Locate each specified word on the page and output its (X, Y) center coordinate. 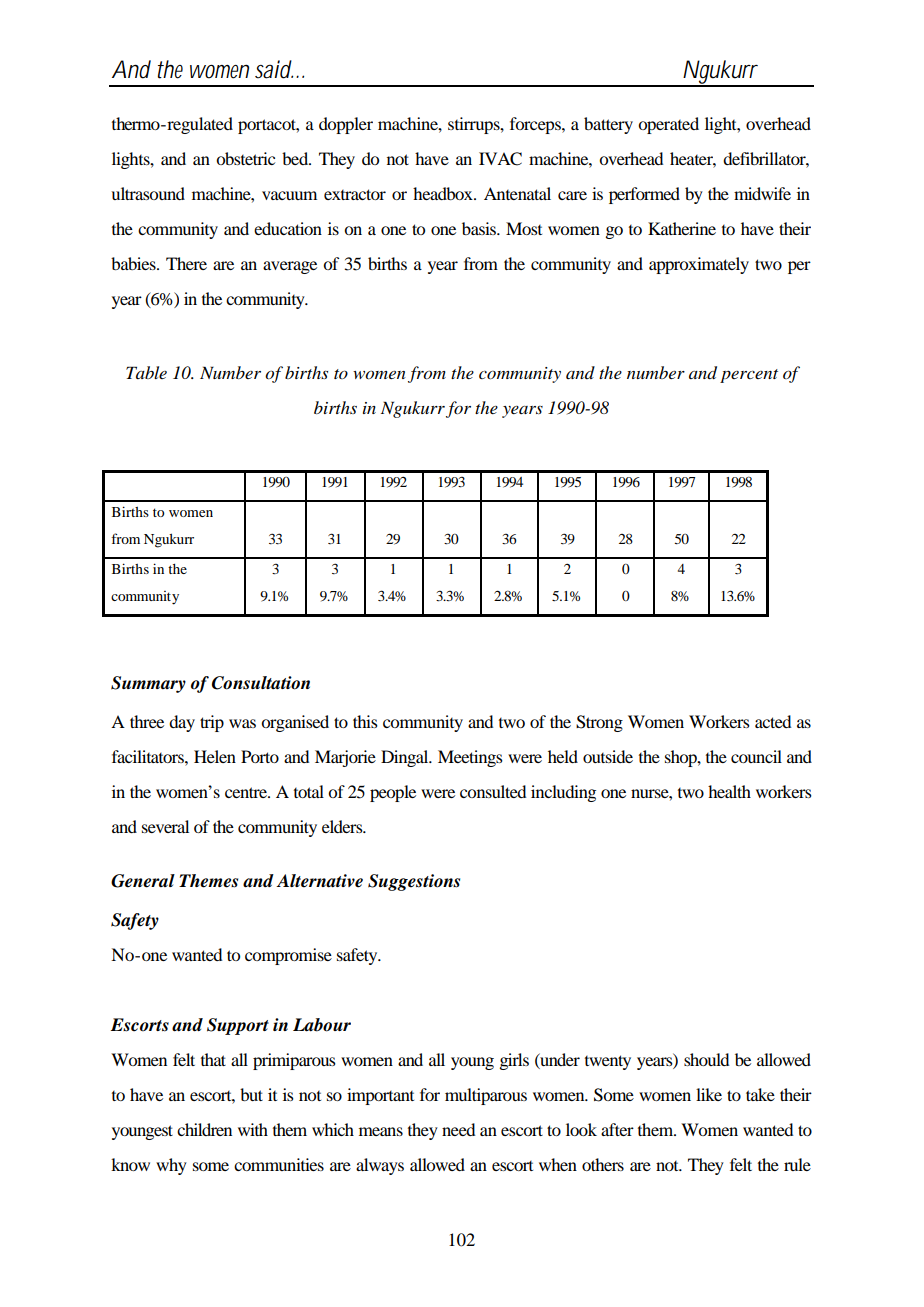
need (458, 1129)
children (204, 1129)
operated (668, 125)
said (274, 69)
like (709, 1094)
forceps (536, 125)
